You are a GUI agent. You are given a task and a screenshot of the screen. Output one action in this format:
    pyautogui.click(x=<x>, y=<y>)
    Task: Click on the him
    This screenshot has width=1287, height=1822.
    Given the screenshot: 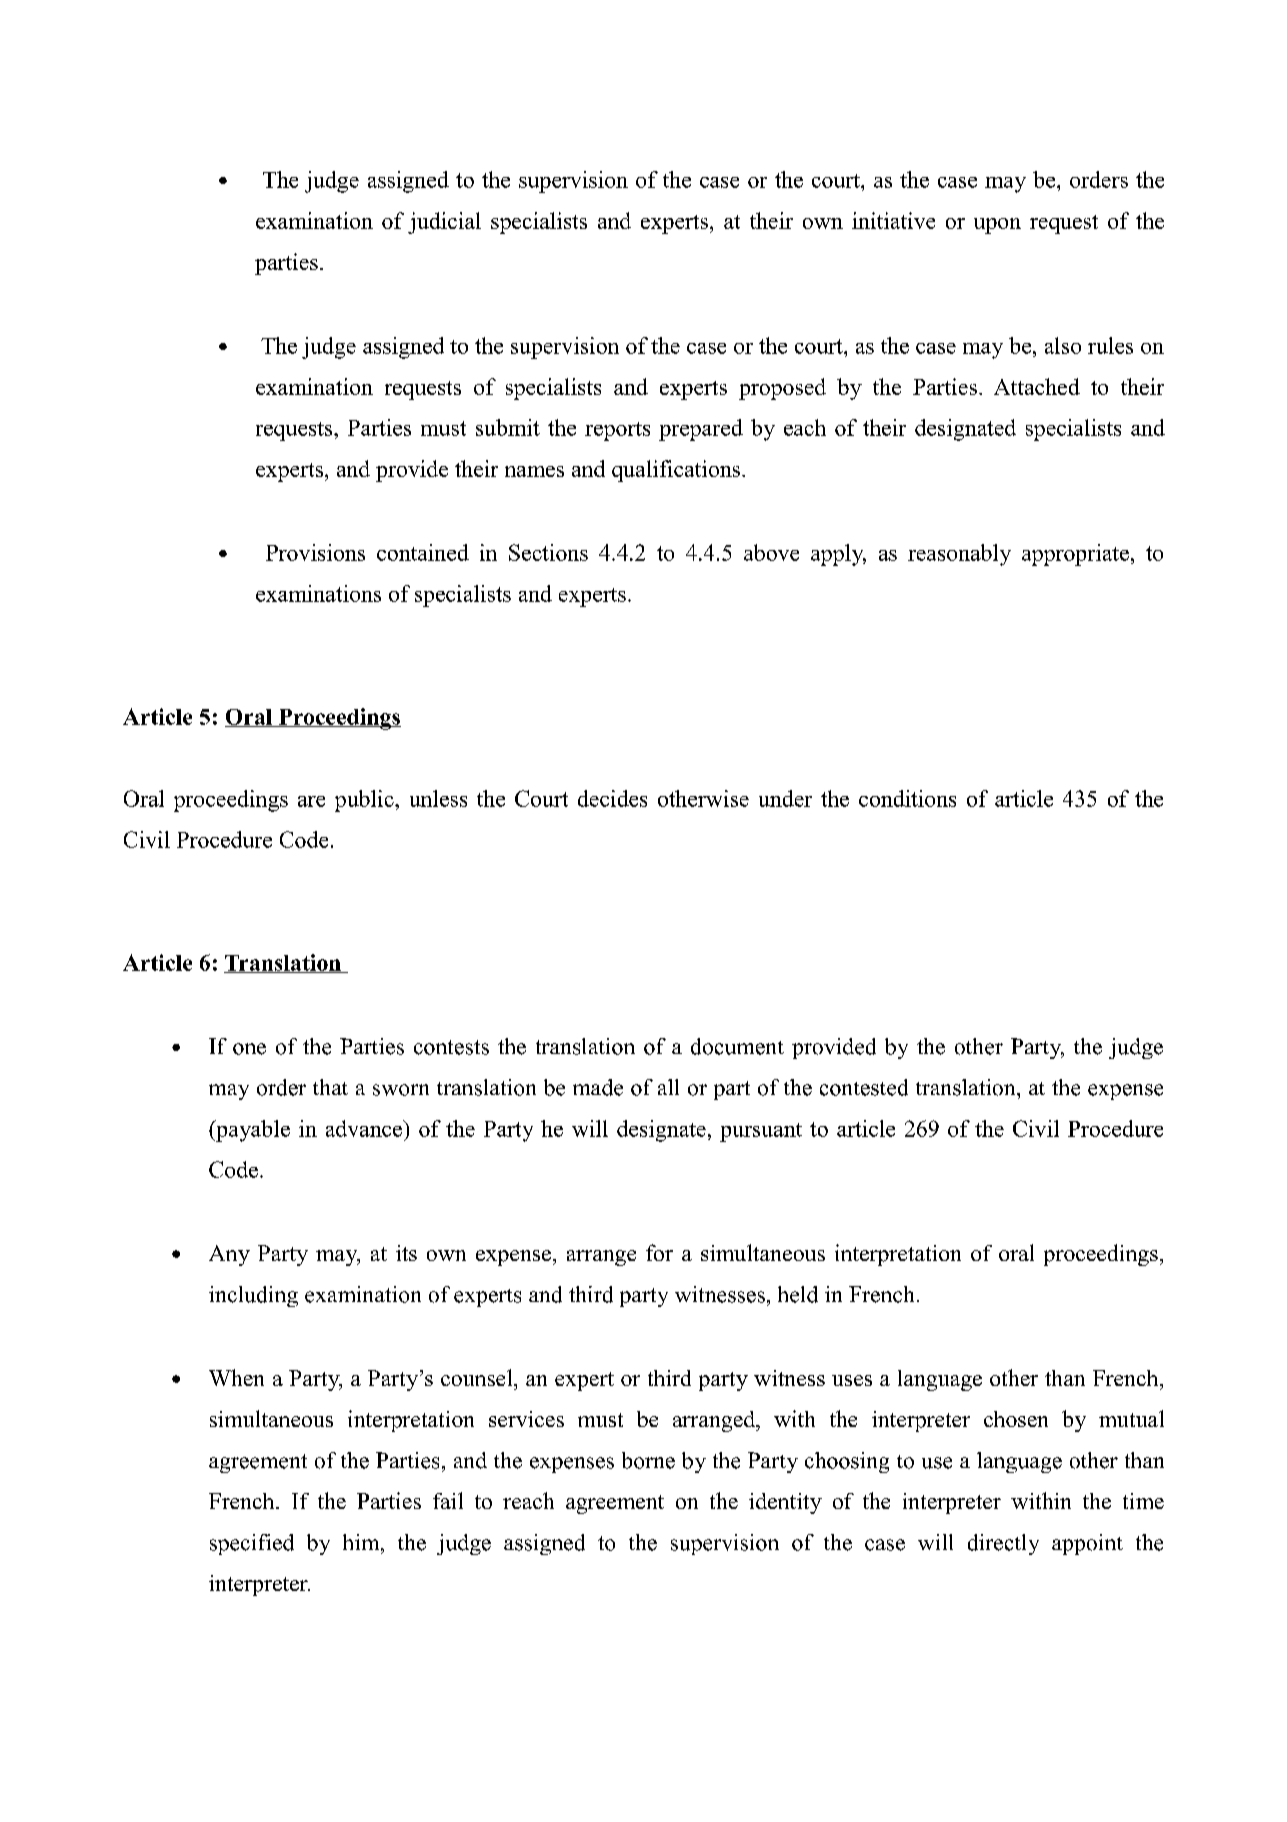 What is the action you would take?
    pyautogui.click(x=362, y=1542)
